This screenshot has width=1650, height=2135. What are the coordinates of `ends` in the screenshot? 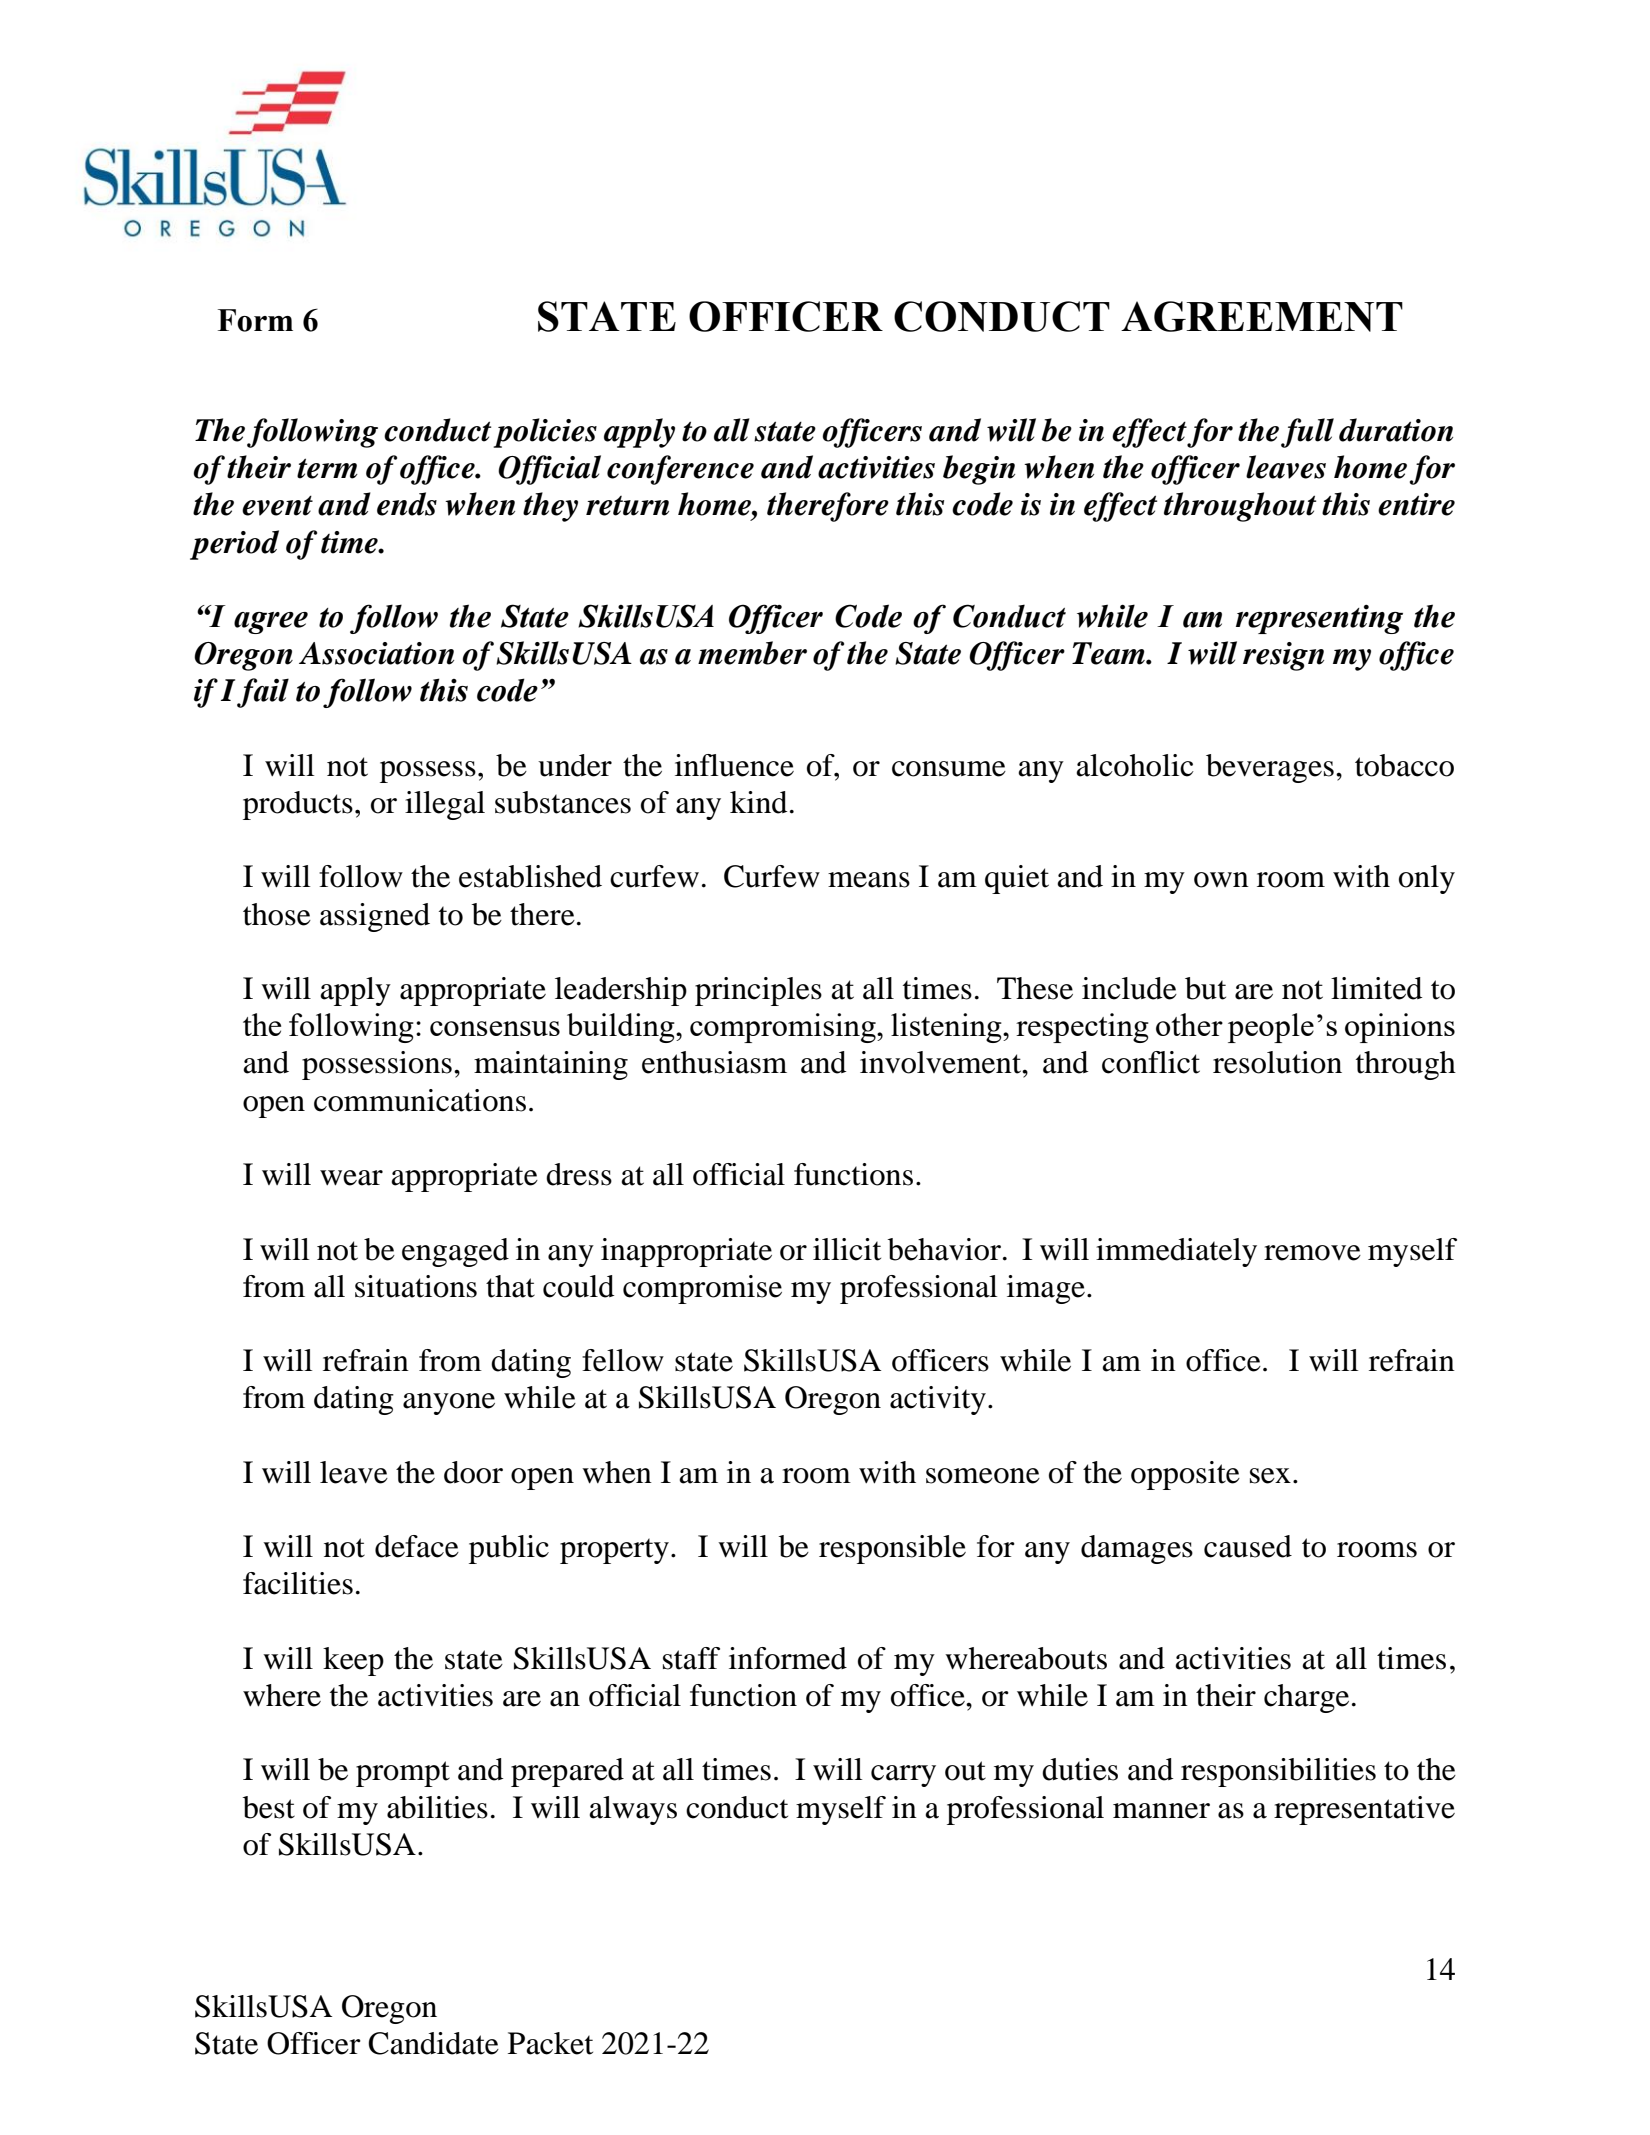 It's located at (407, 504).
